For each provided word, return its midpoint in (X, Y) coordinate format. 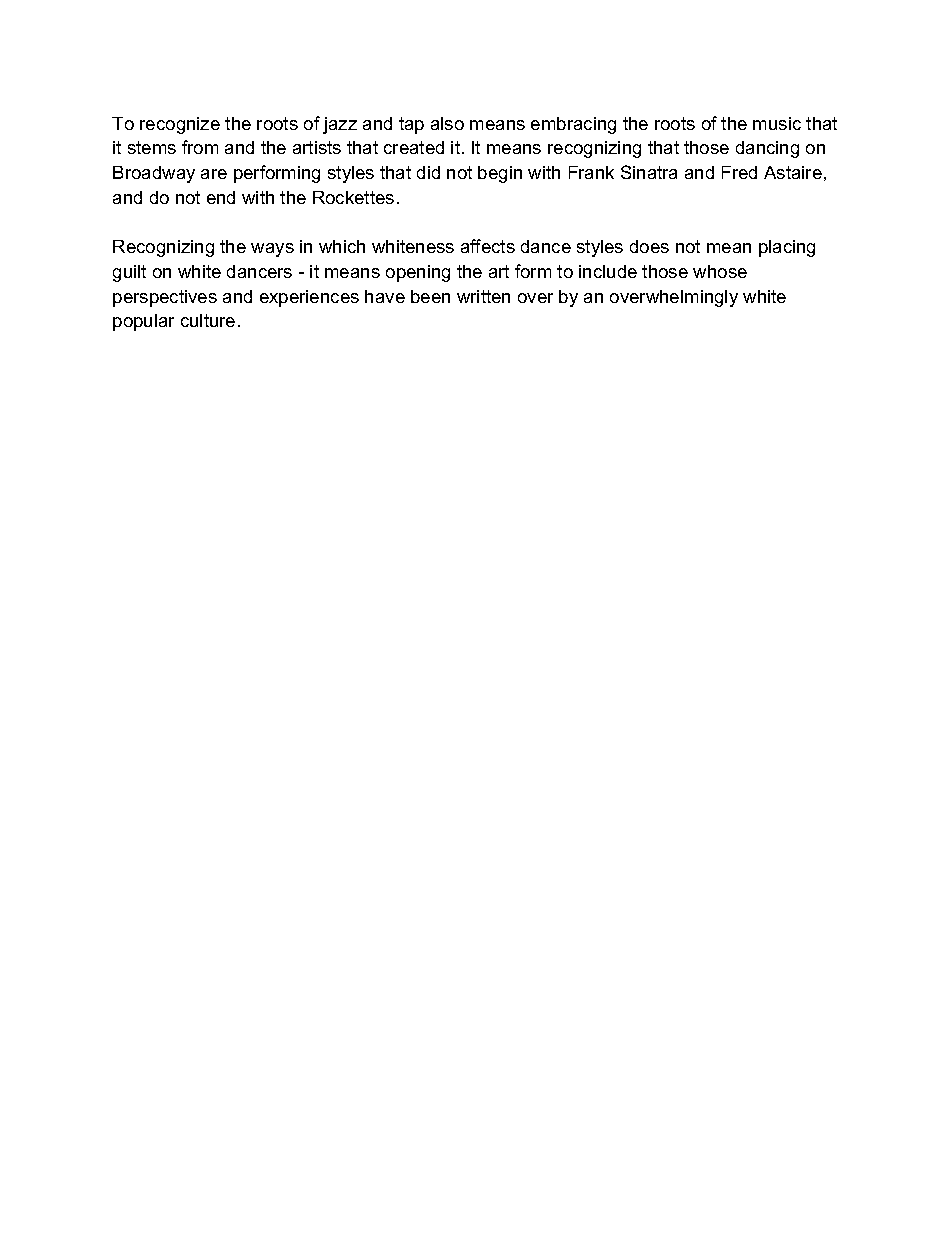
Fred (739, 172)
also (447, 123)
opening (418, 273)
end (221, 197)
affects (488, 246)
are (214, 174)
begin (500, 174)
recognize (180, 125)
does (649, 246)
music (777, 123)
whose (720, 271)
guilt (129, 273)
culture (208, 320)
